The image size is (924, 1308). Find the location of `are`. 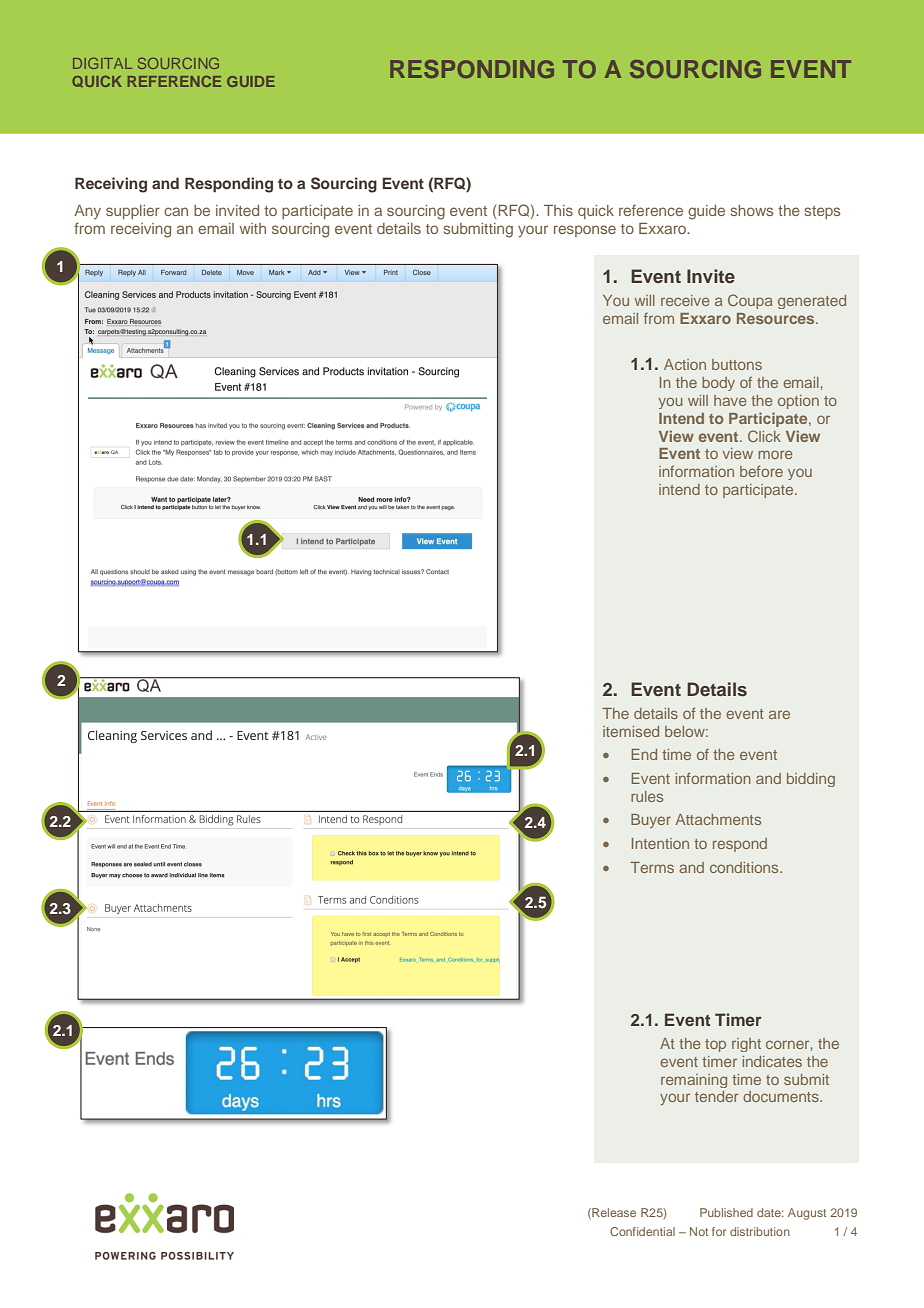

are is located at coordinates (779, 714).
